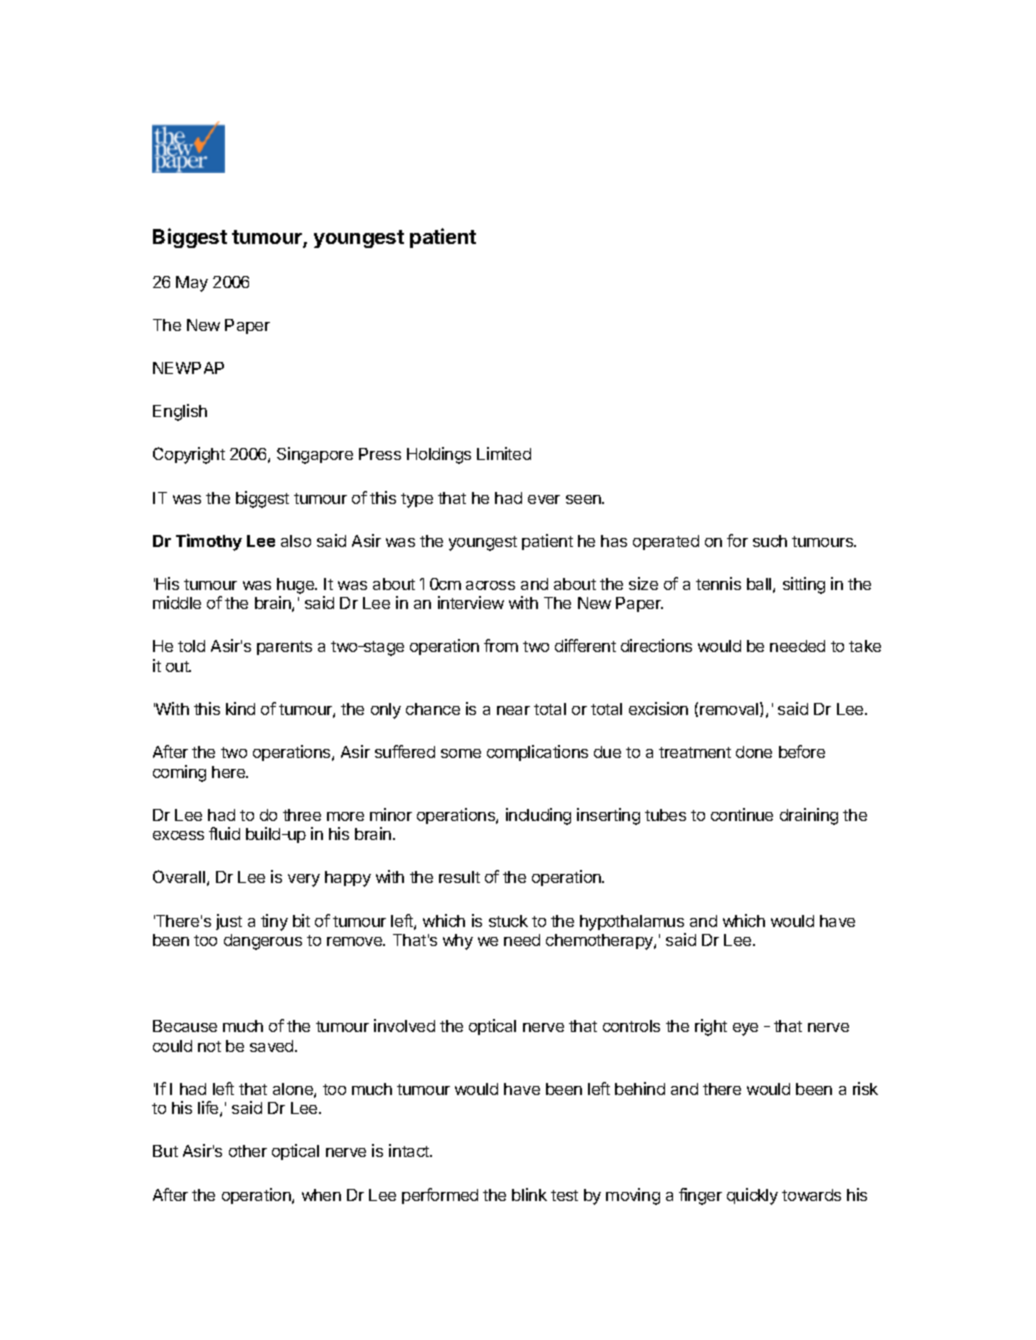 The width and height of the image is (1036, 1340). Describe the element at coordinates (315, 455) in the image. I see `Singapore` at that location.
